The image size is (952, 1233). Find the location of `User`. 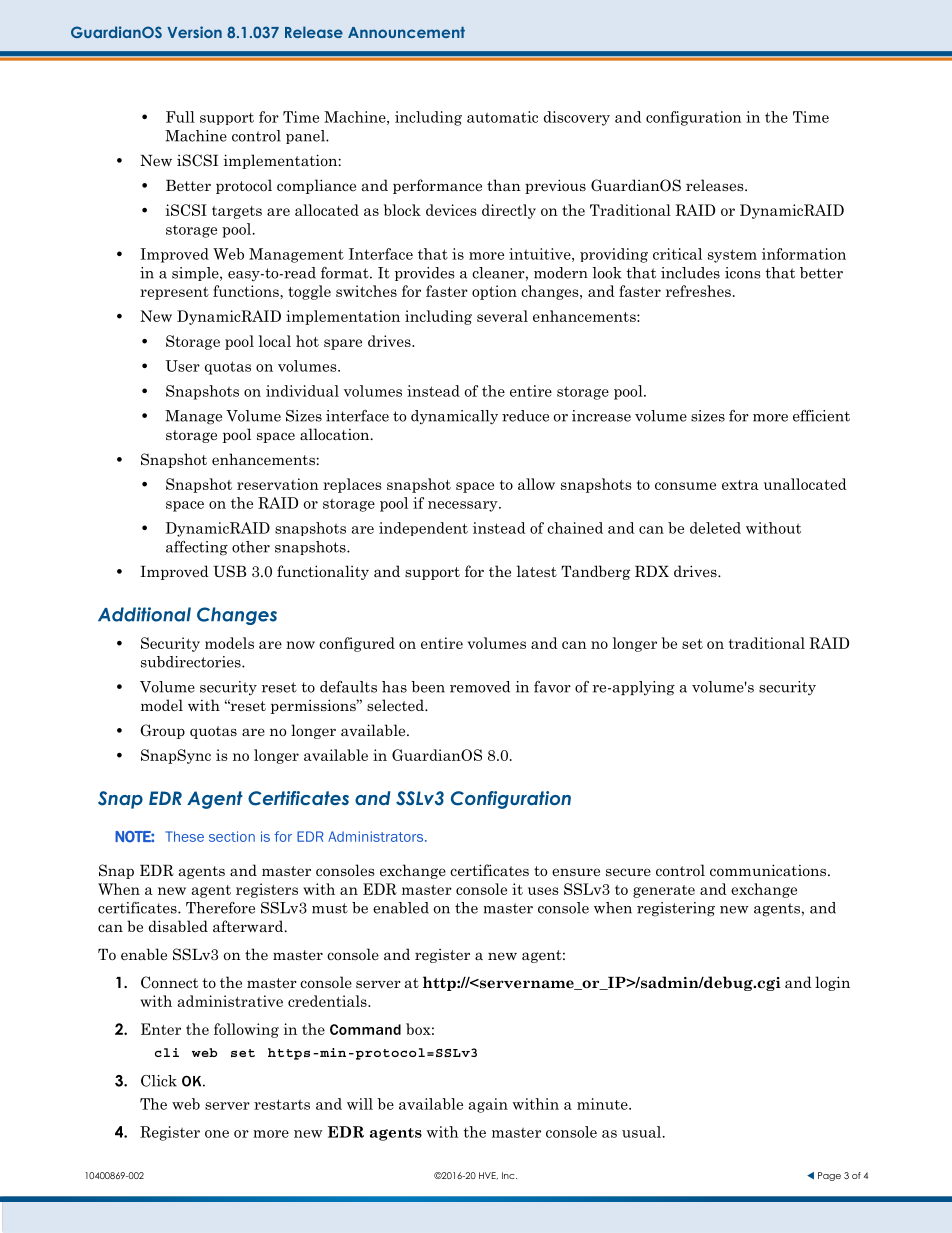

User is located at coordinates (182, 366).
